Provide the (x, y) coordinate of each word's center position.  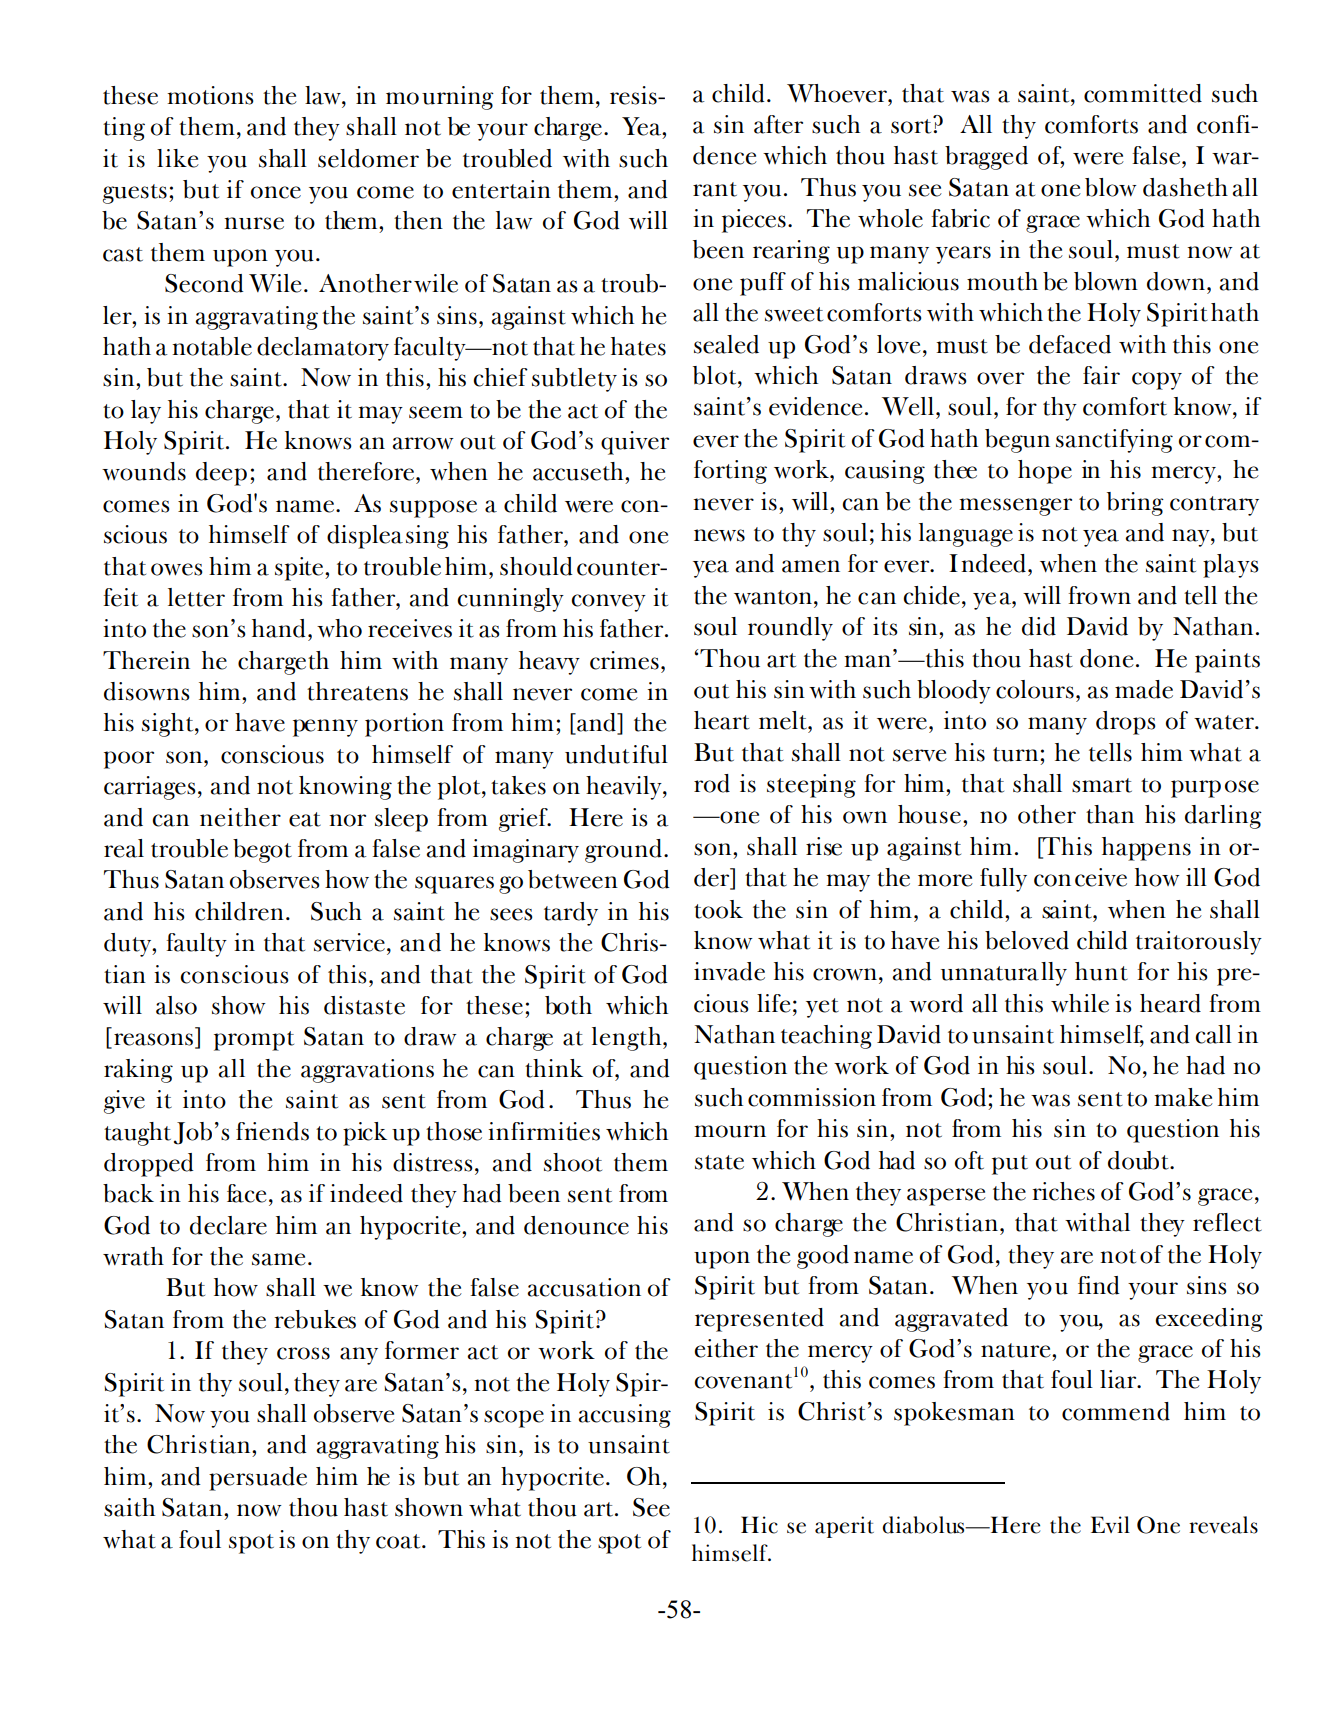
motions (210, 95)
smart (1102, 785)
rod (712, 783)
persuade (258, 1479)
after (778, 124)
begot (262, 851)
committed (1143, 93)
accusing (624, 1416)
